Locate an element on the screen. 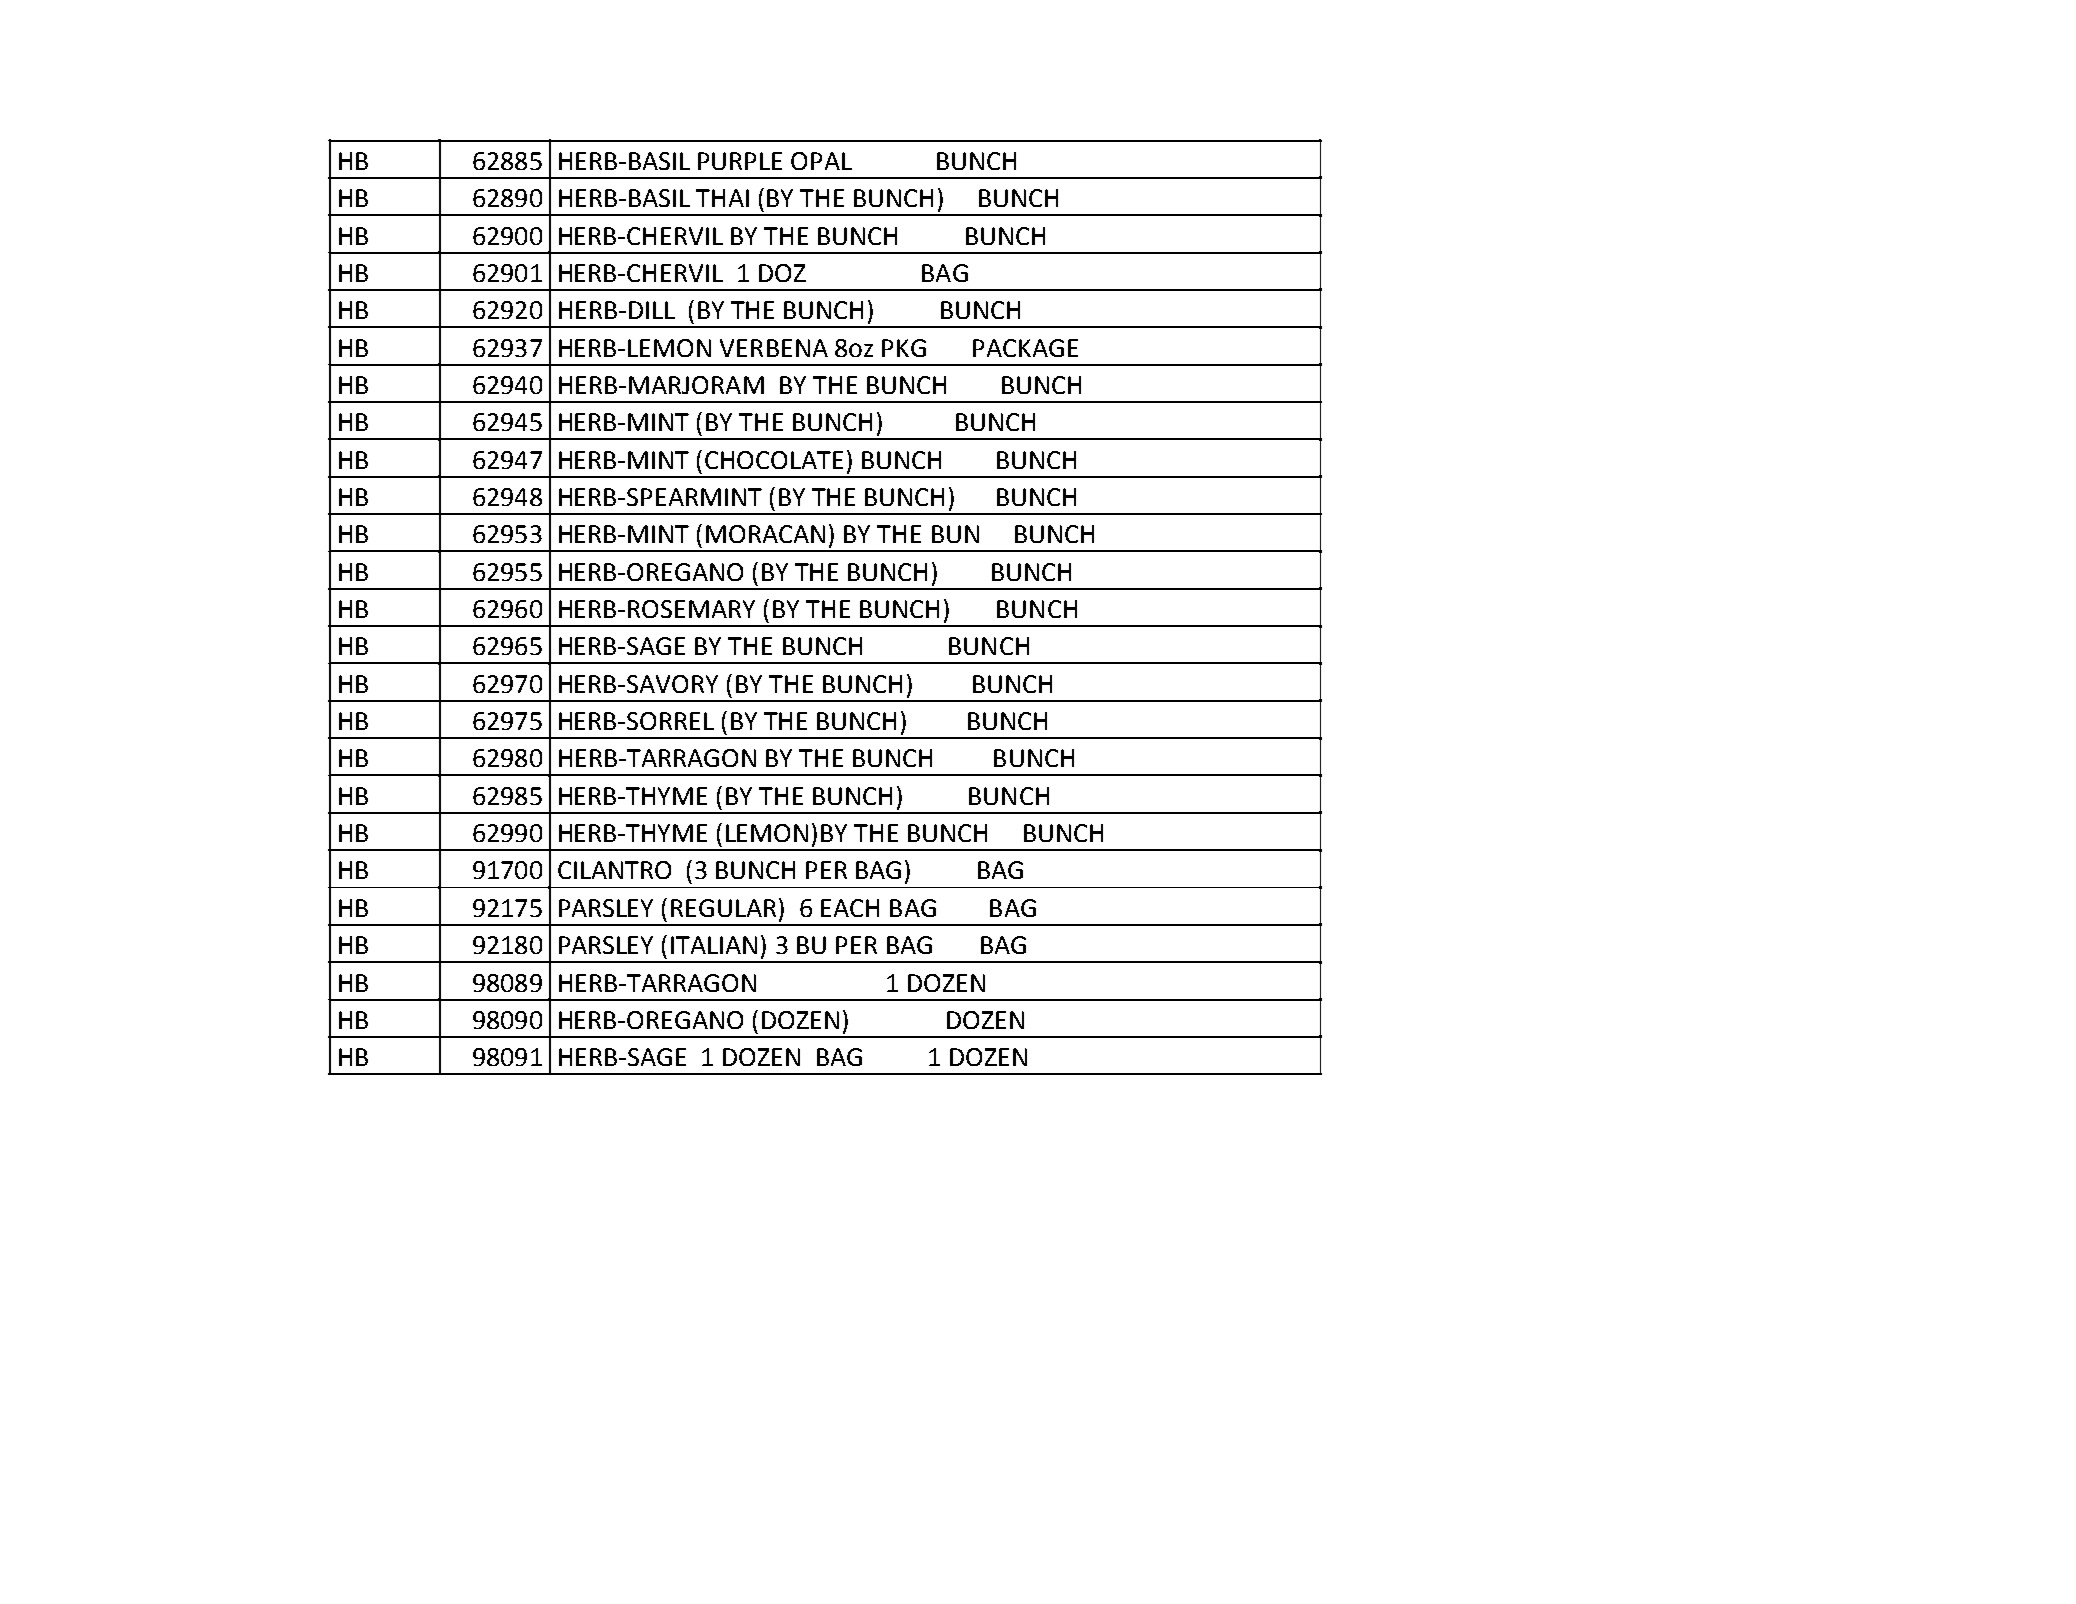  THAI is located at coordinates (722, 198).
